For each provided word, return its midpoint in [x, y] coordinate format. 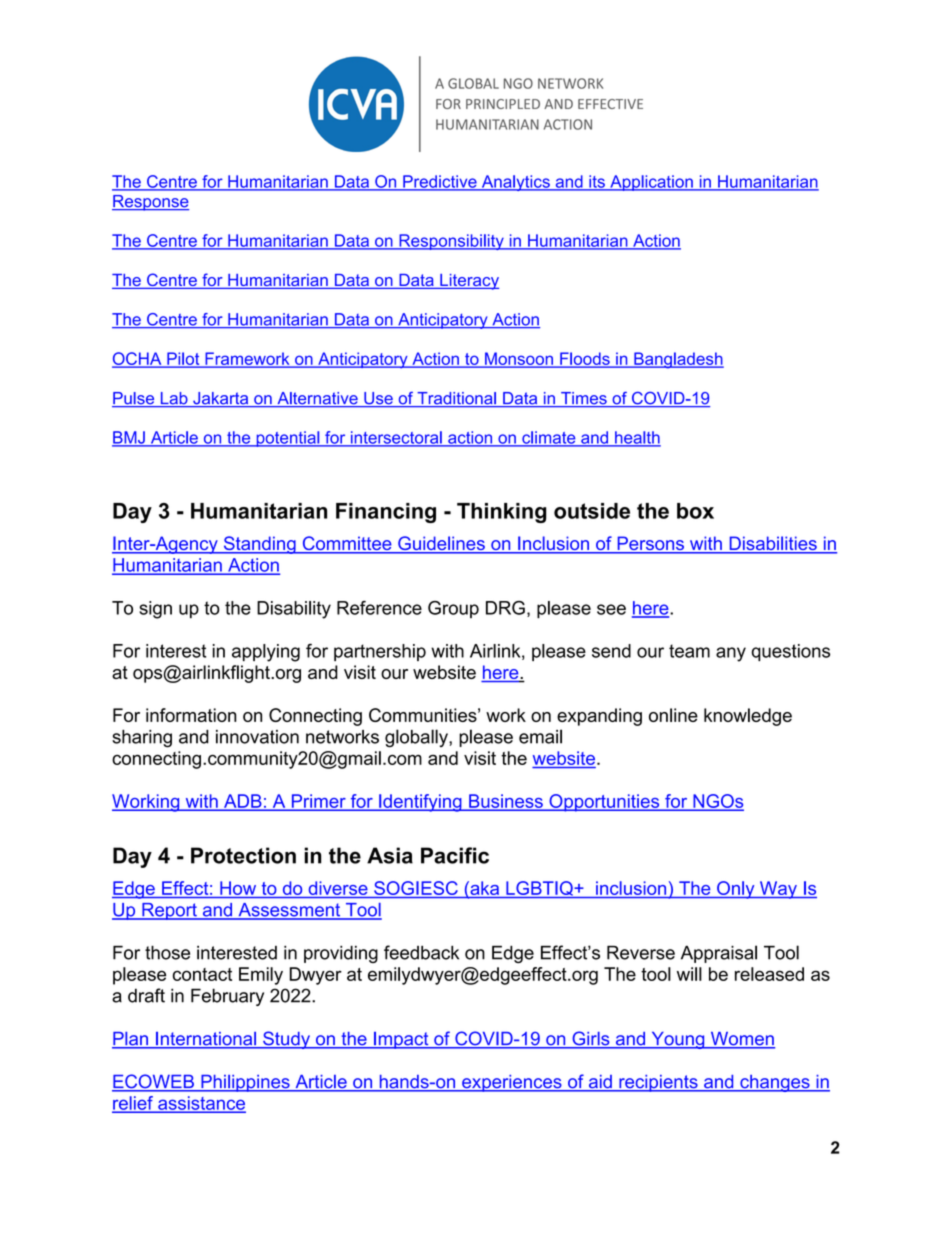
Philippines [245, 1083]
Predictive [440, 182]
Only [736, 890]
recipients [658, 1083]
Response [150, 203]
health [637, 438]
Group [453, 609]
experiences [512, 1083]
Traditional [456, 399]
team [689, 651]
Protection [243, 855]
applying [266, 653]
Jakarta [221, 399]
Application [651, 183]
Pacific [455, 855]
